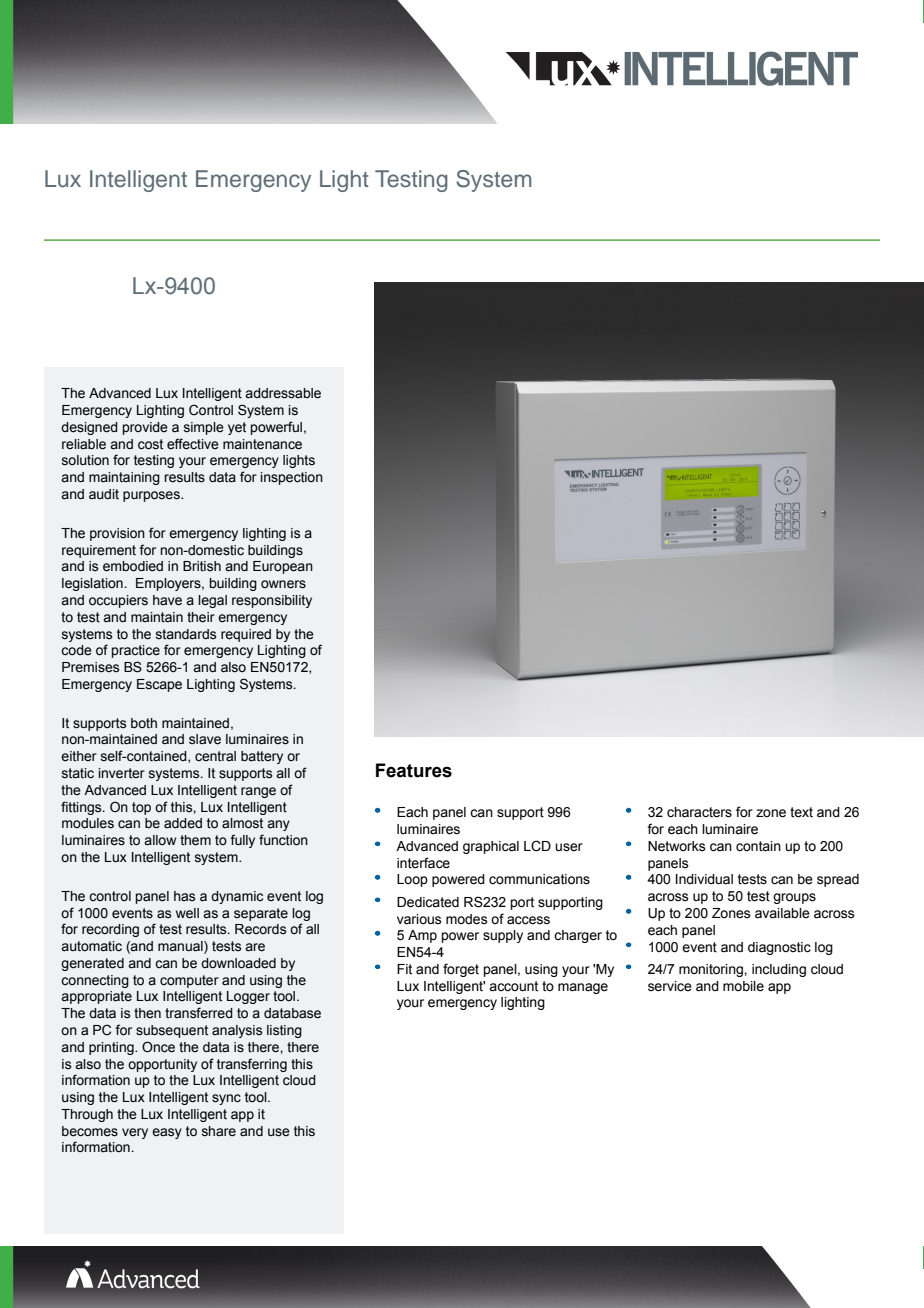  Describe the element at coordinates (215, 756) in the page. I see `central` at that location.
